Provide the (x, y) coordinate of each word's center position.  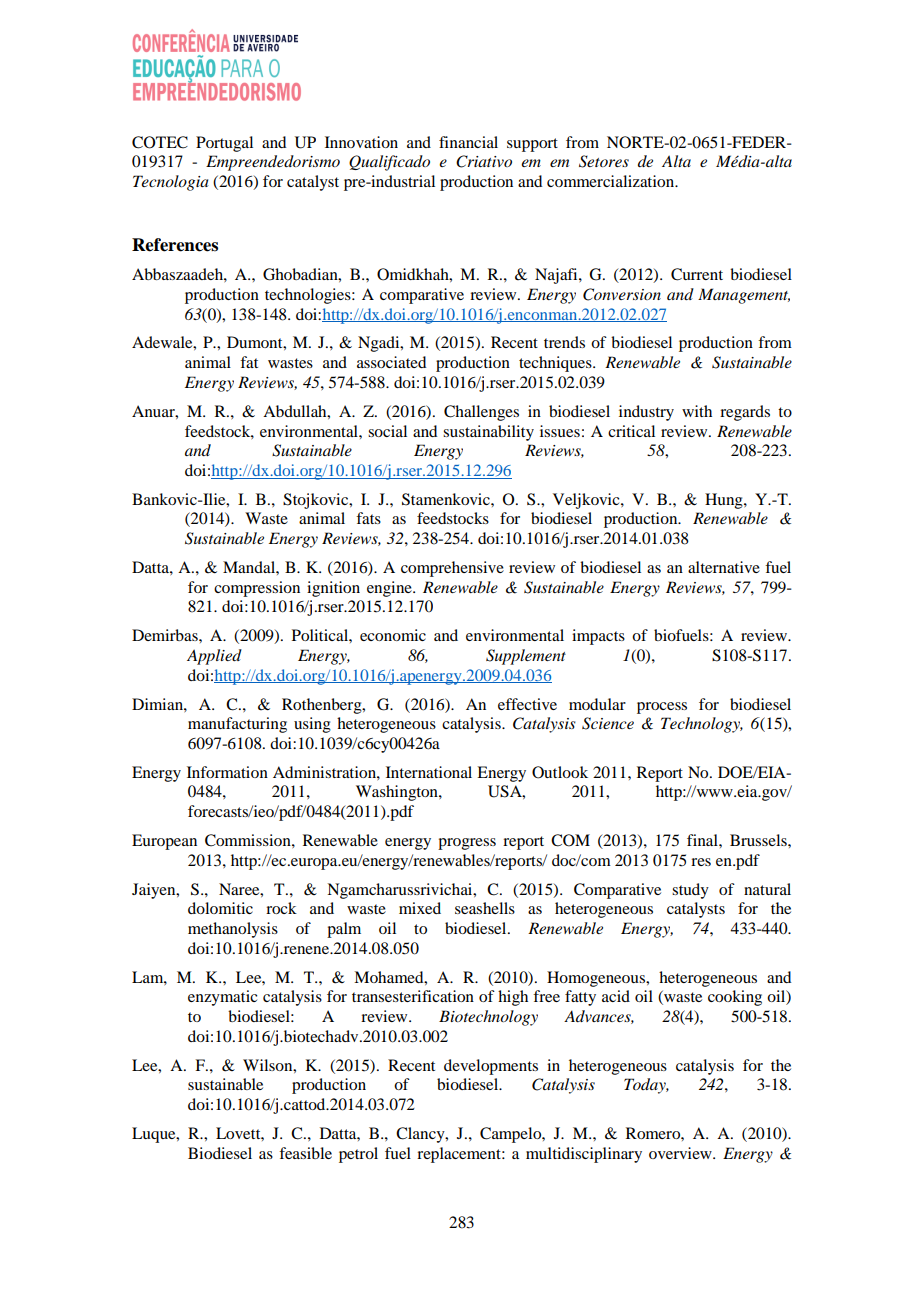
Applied (214, 657)
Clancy (421, 1135)
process (662, 708)
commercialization (612, 181)
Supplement (526, 657)
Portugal (224, 144)
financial (468, 142)
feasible (305, 1153)
